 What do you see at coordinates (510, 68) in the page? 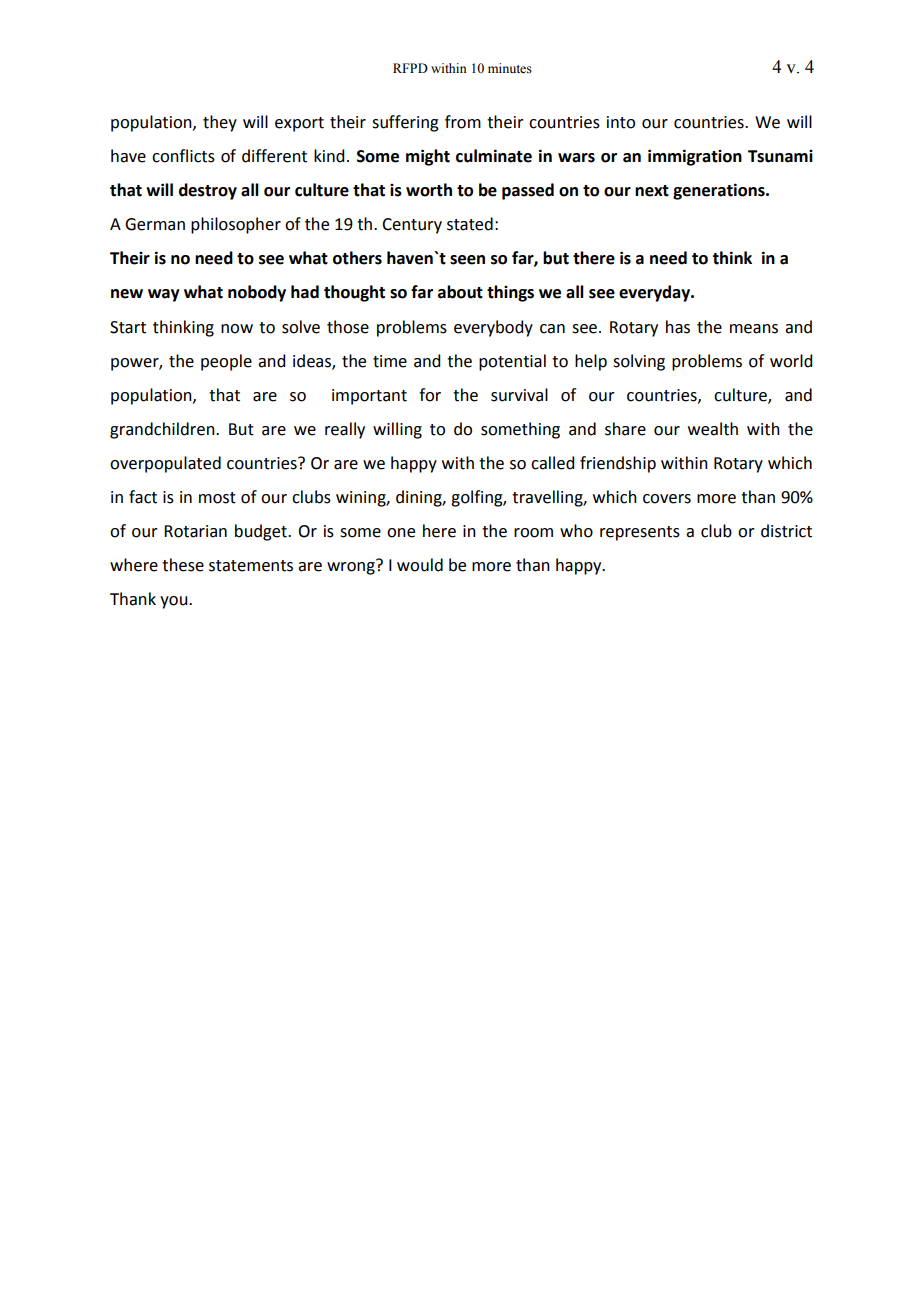
I see `minutes` at bounding box center [510, 68].
